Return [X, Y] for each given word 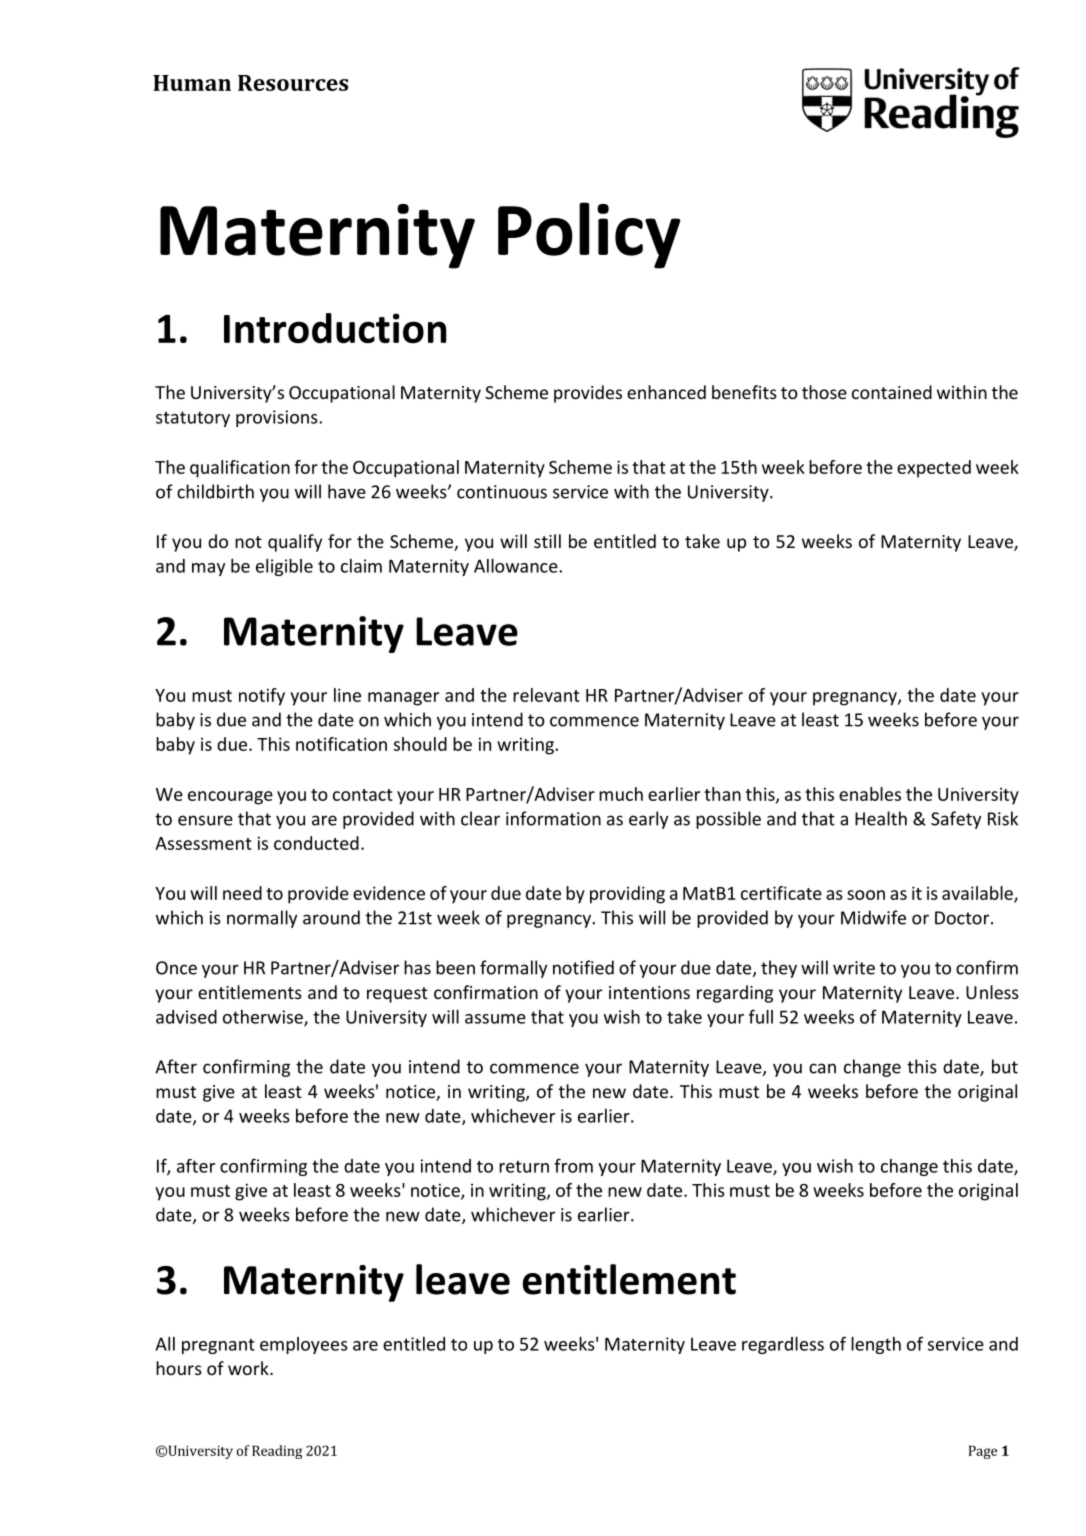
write [854, 968]
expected [934, 469]
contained [892, 392]
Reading [277, 1452]
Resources [293, 83]
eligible [284, 567]
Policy [589, 235]
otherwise [264, 1018]
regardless [783, 1345]
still [547, 541]
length [876, 1345]
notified [583, 967]
